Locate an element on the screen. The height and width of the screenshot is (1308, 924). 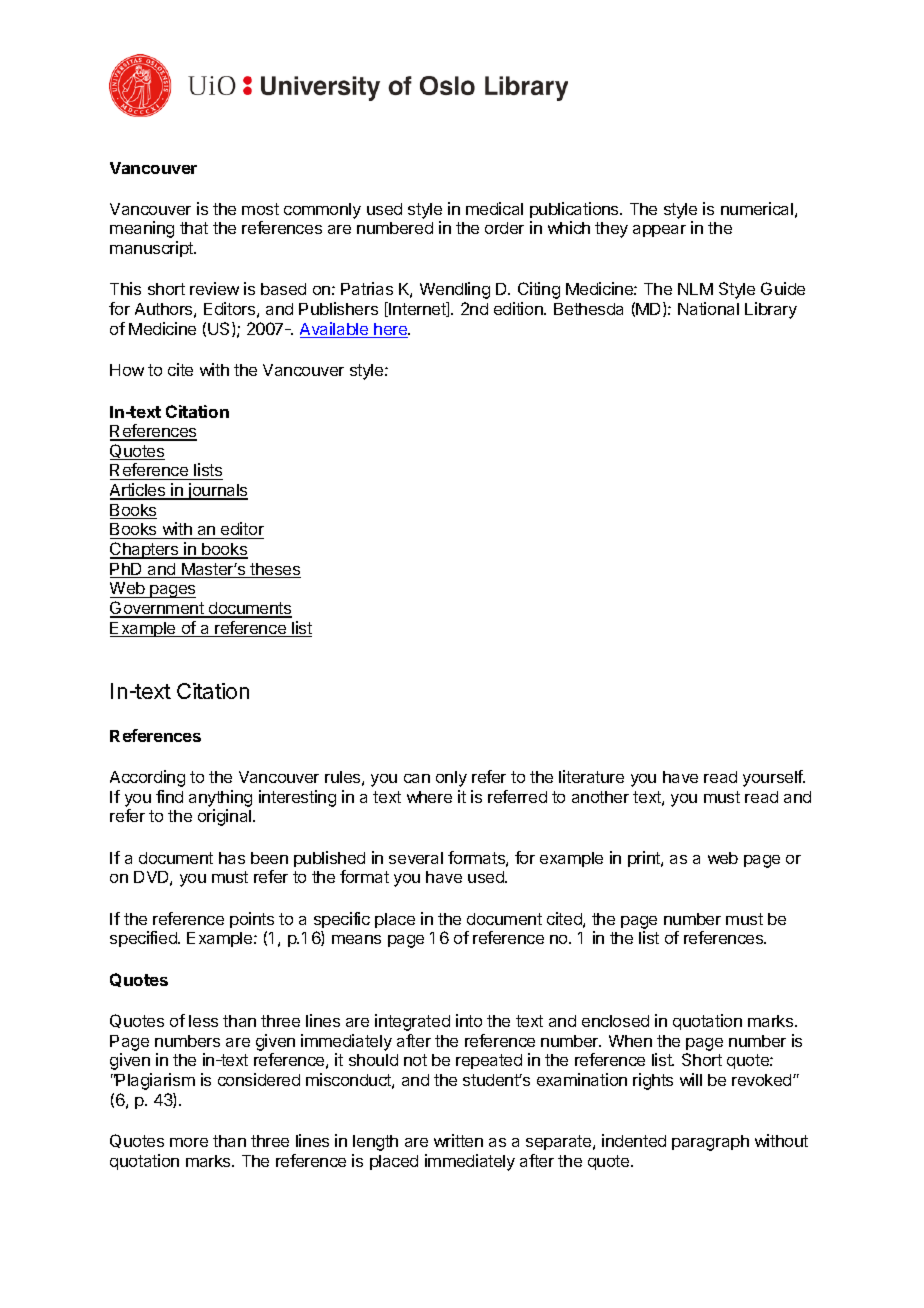
Government is located at coordinates (158, 609).
